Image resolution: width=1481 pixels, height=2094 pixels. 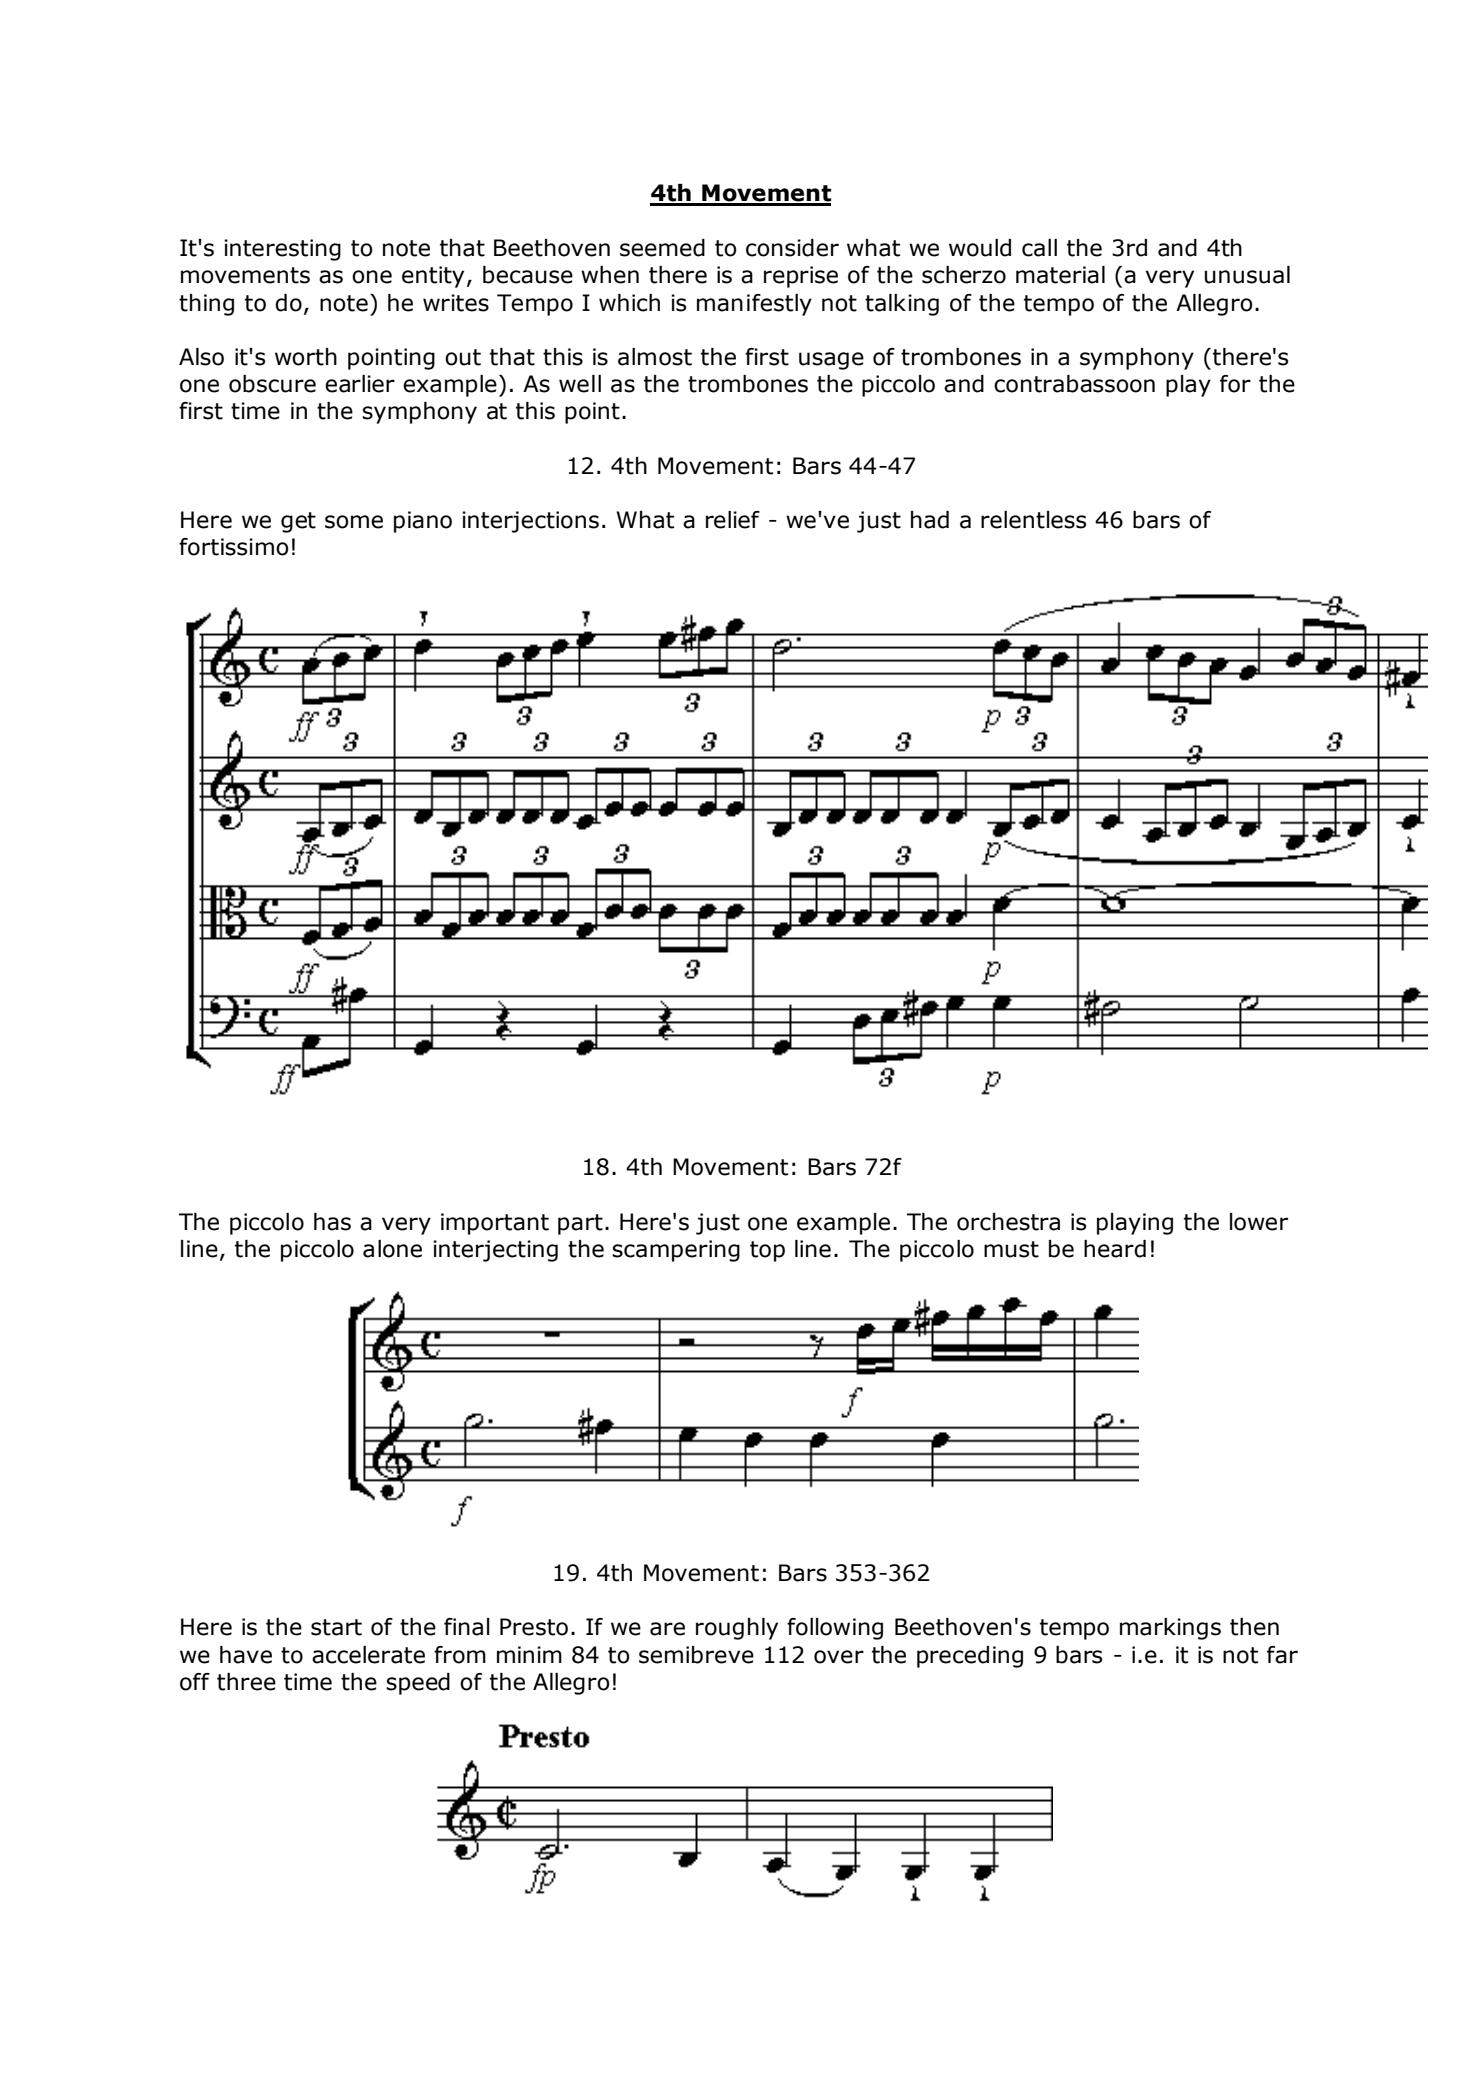 I want to click on has, so click(x=332, y=1222).
